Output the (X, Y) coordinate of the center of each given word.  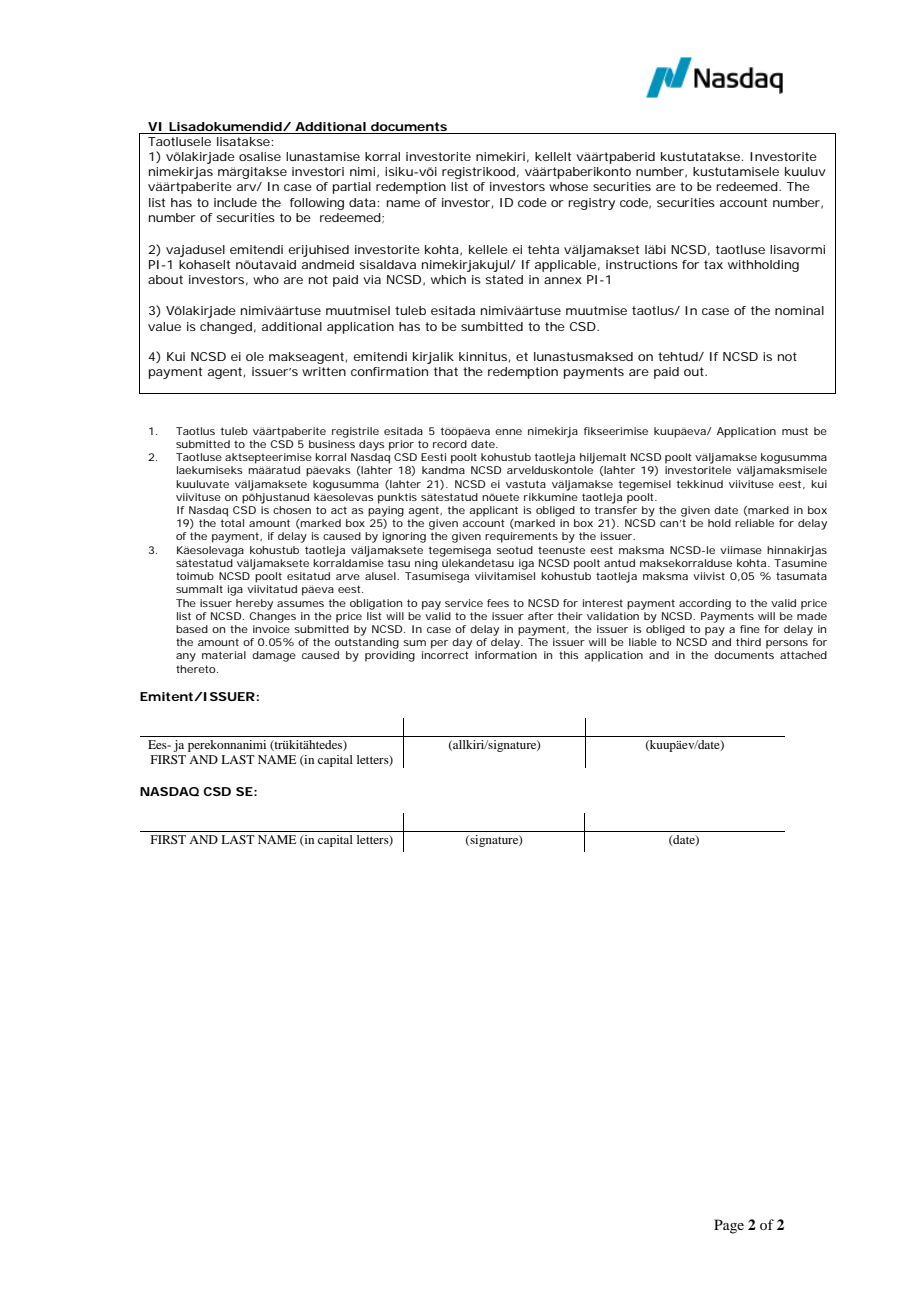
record (450, 444)
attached (803, 655)
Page (729, 1226)
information (506, 655)
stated (504, 279)
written (324, 371)
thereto (197, 669)
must (795, 431)
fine (750, 629)
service (464, 603)
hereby (254, 604)
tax (713, 264)
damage (274, 656)
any (186, 657)
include (235, 202)
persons (787, 644)
